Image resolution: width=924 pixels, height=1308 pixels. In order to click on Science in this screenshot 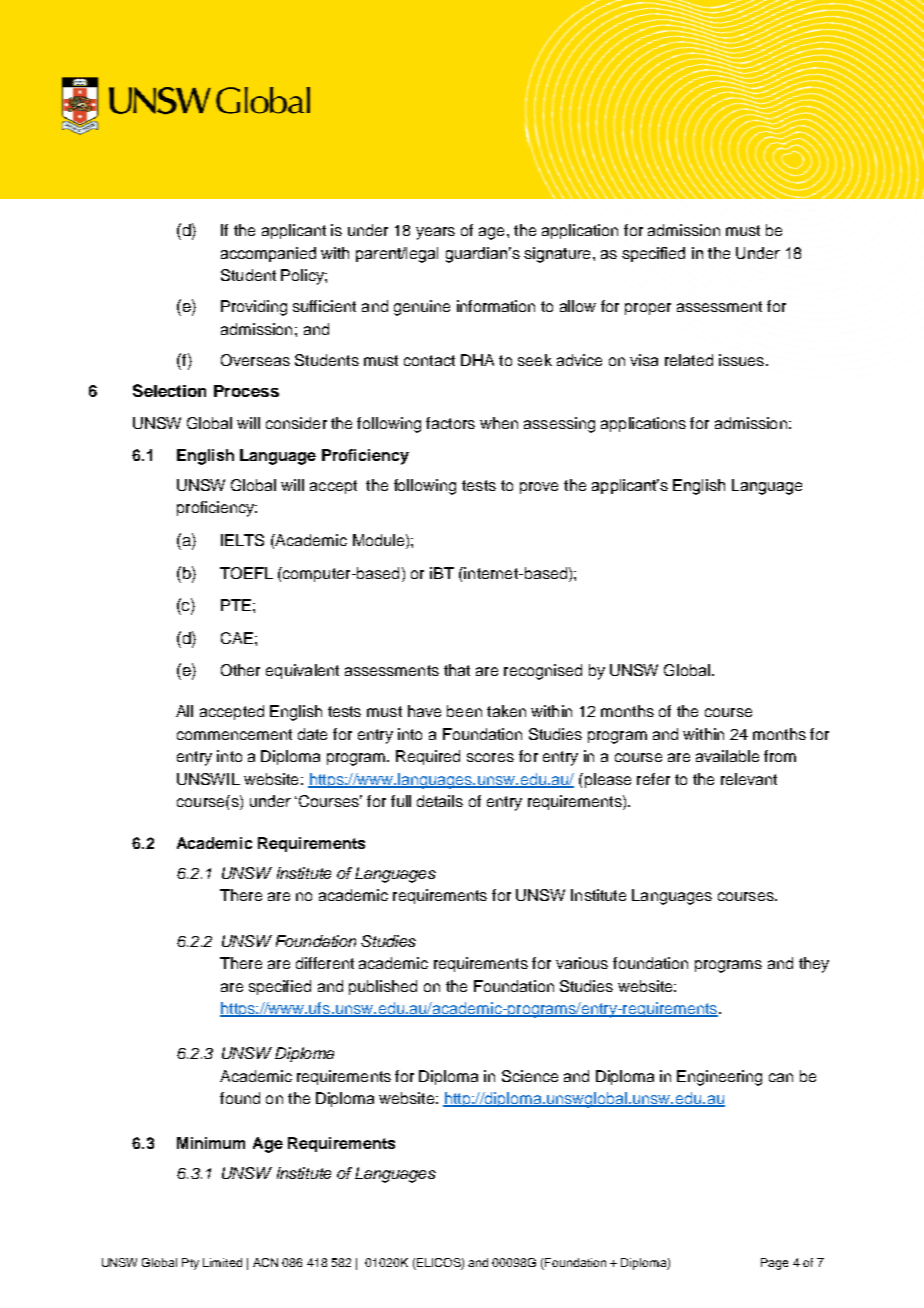, I will do `click(530, 1076)`.
